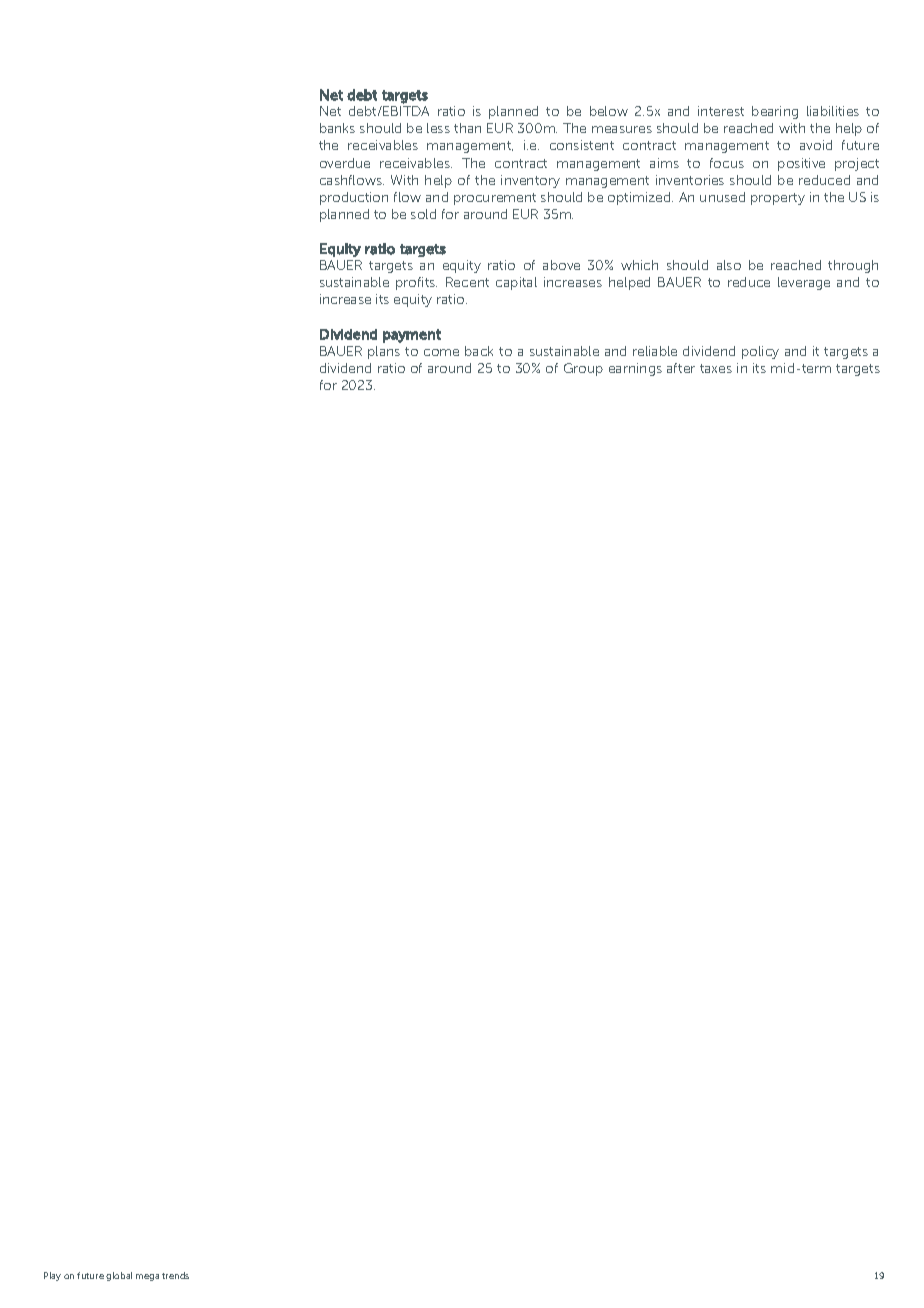  Describe the element at coordinates (175, 1275) in the screenshot. I see `trends` at that location.
